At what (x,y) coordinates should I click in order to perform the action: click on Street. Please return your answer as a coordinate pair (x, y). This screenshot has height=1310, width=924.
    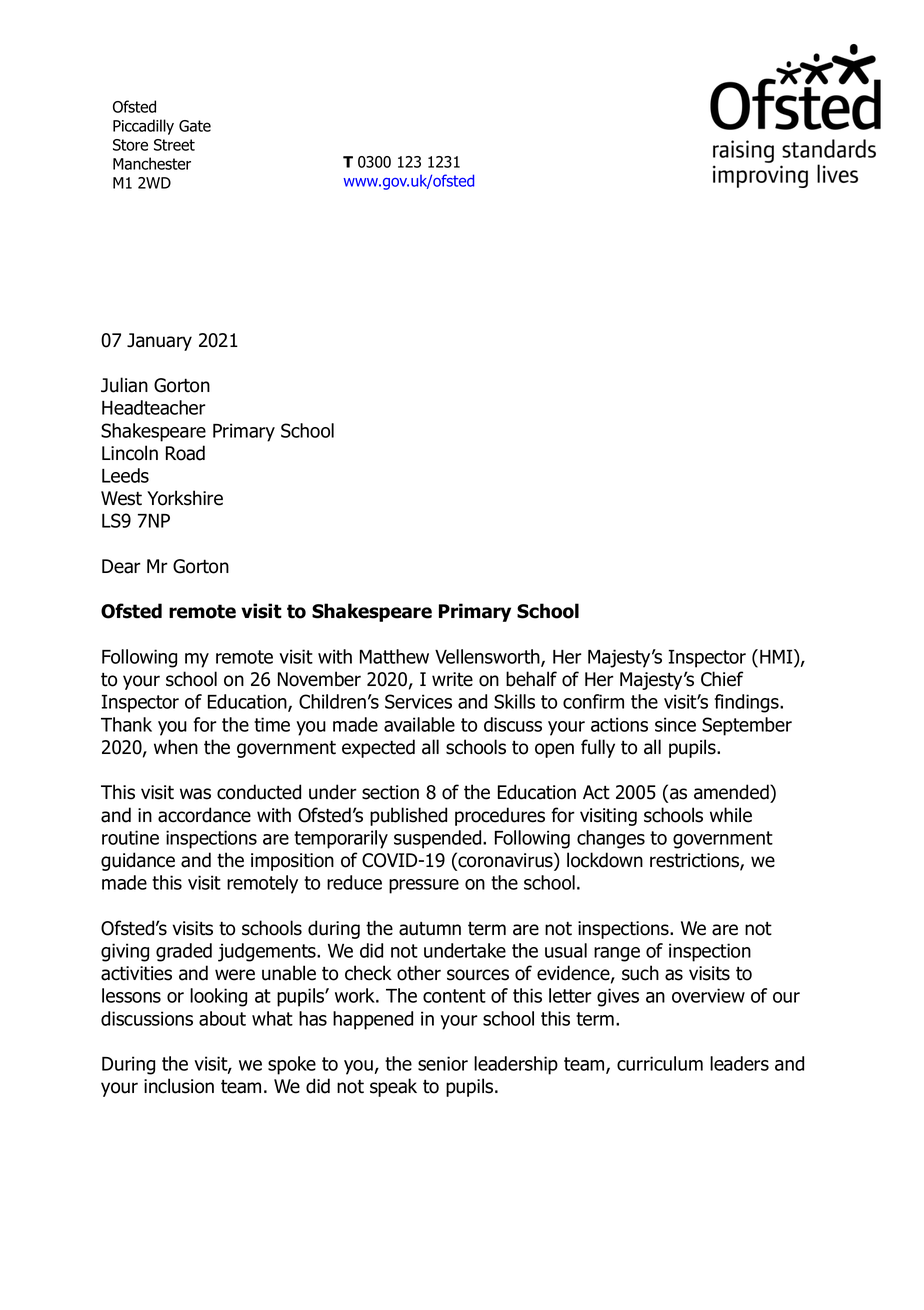
    Looking at the image, I should click on (174, 145).
